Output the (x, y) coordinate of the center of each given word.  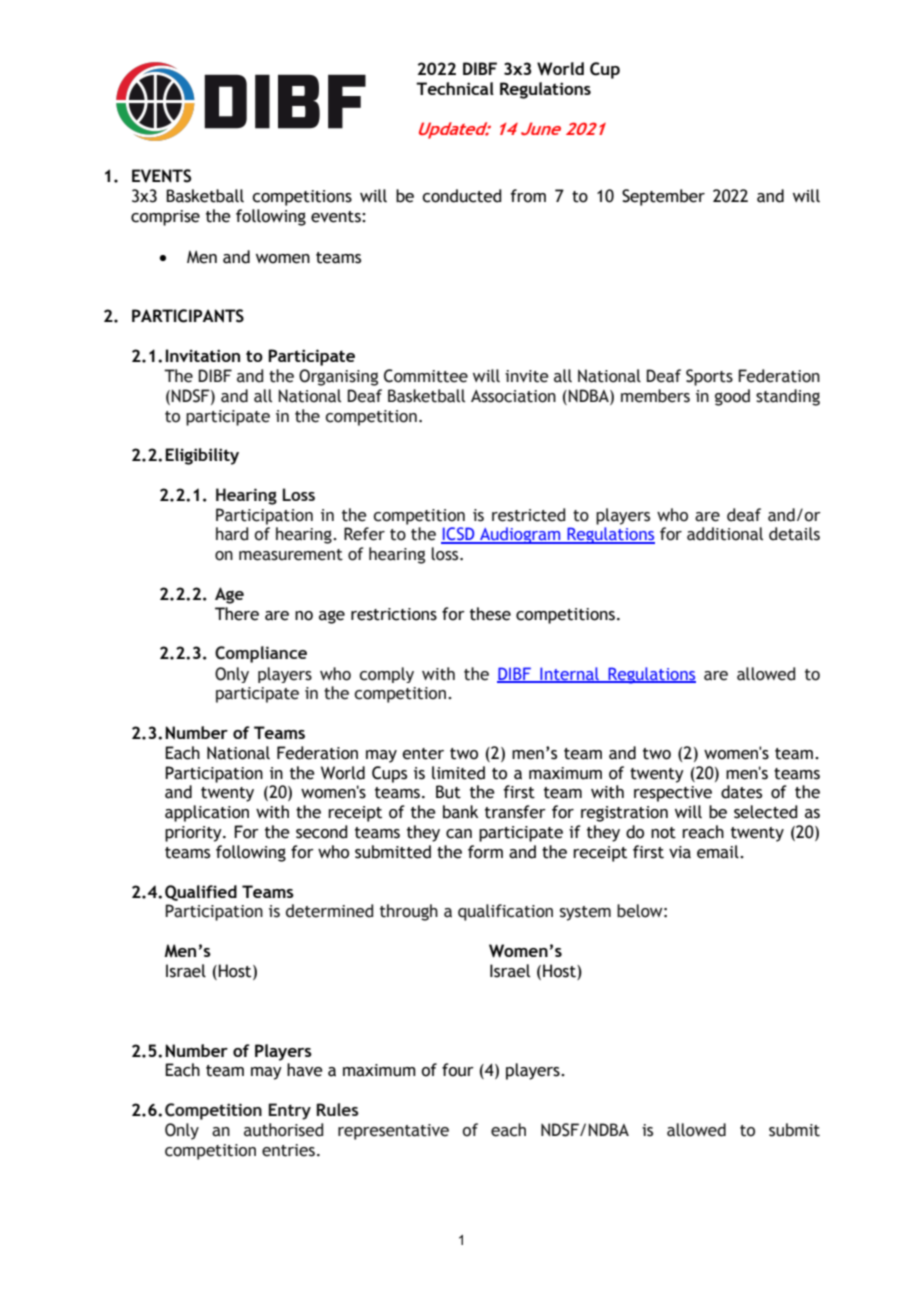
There (237, 614)
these (490, 614)
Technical (455, 88)
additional (725, 534)
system (585, 913)
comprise (165, 218)
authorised (283, 1130)
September (663, 197)
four (458, 1070)
